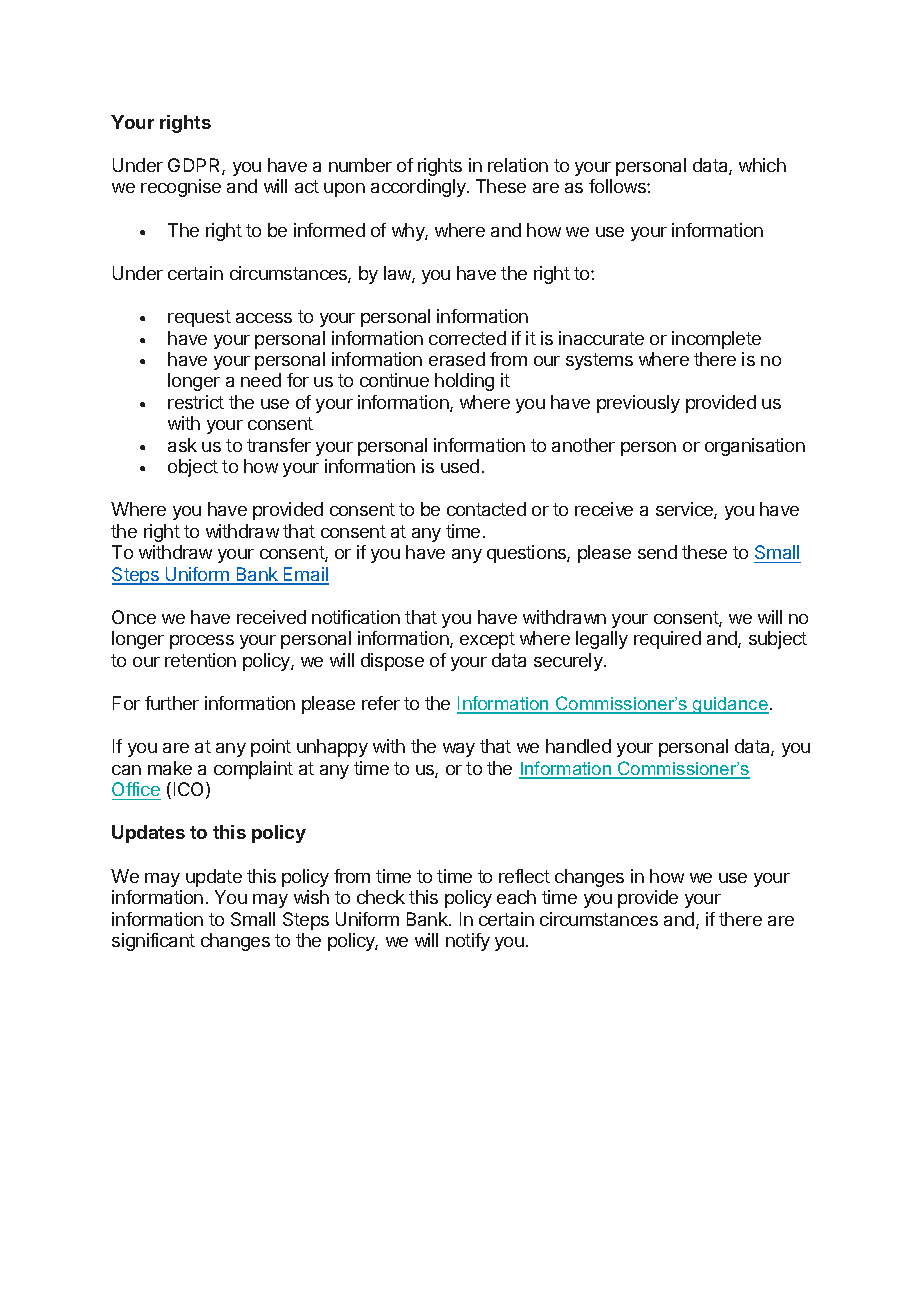 The width and height of the screenshot is (924, 1308). I want to click on ask, so click(182, 445).
